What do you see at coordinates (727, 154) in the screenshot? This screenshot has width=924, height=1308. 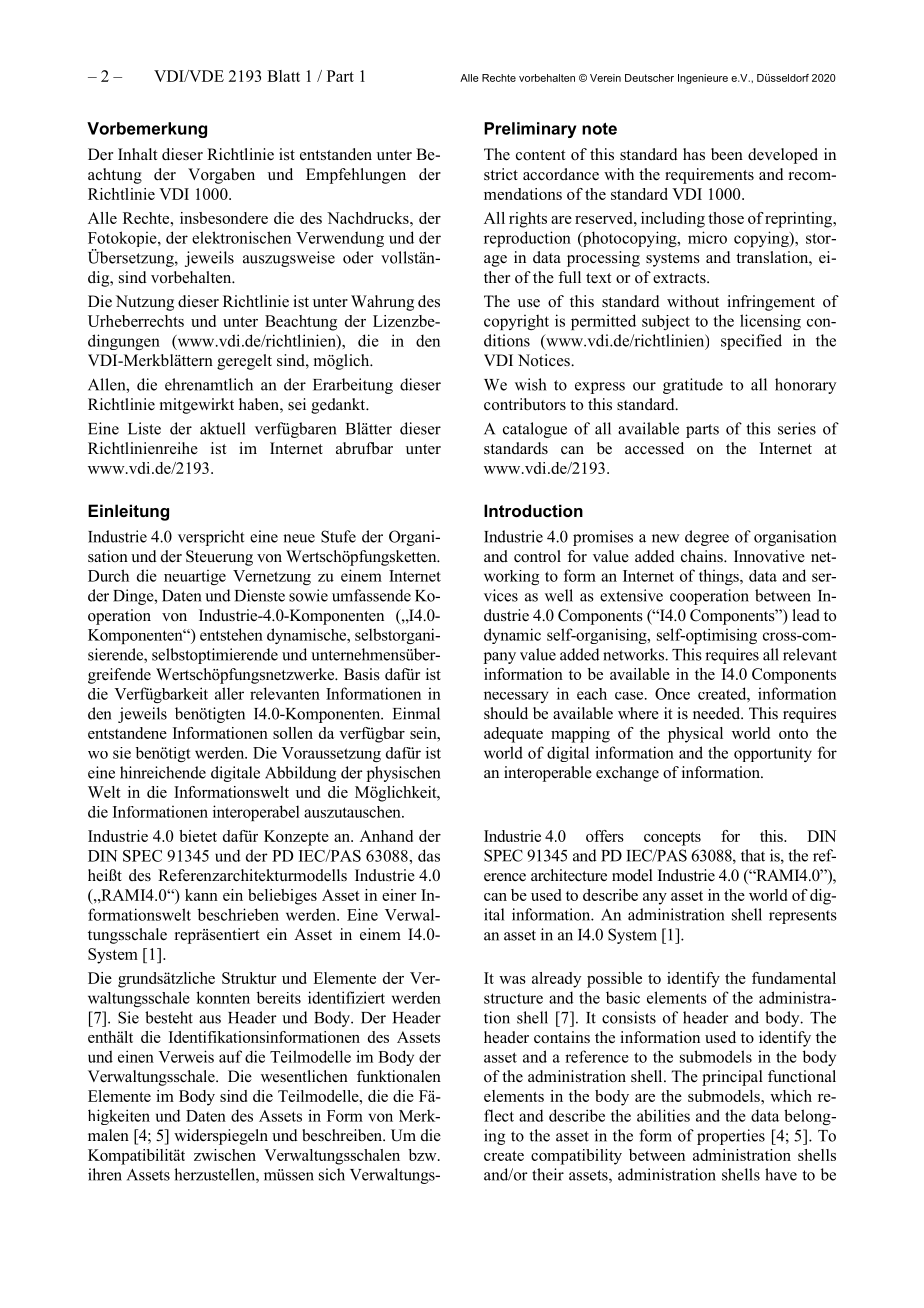 I see `been` at bounding box center [727, 154].
